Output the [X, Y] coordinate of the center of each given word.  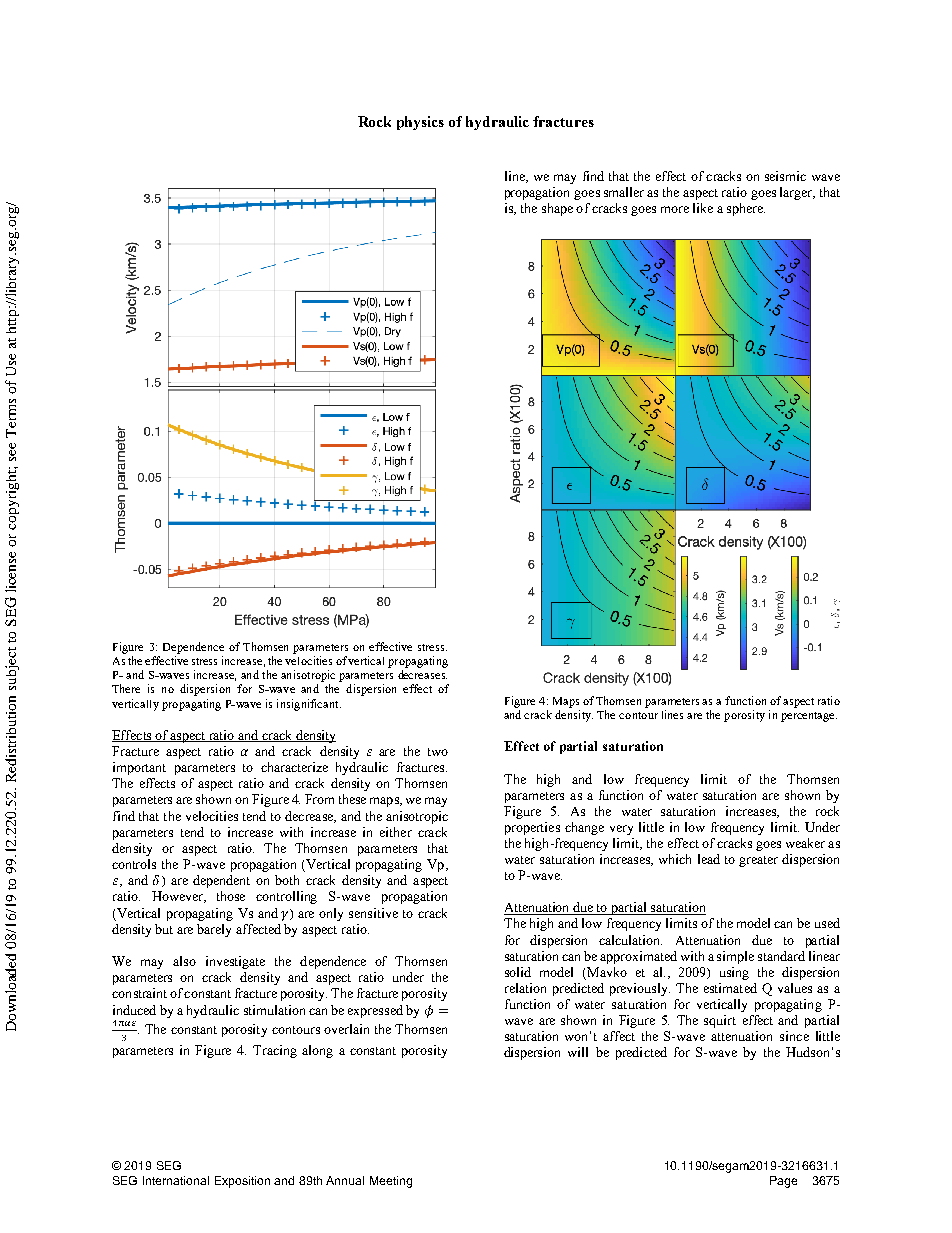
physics [420, 123]
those [231, 896]
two [438, 752]
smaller [624, 192]
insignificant [309, 705]
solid [518, 972]
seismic [785, 176]
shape [557, 209]
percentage [809, 717]
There [126, 688]
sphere [746, 209]
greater [758, 861]
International [176, 1180]
